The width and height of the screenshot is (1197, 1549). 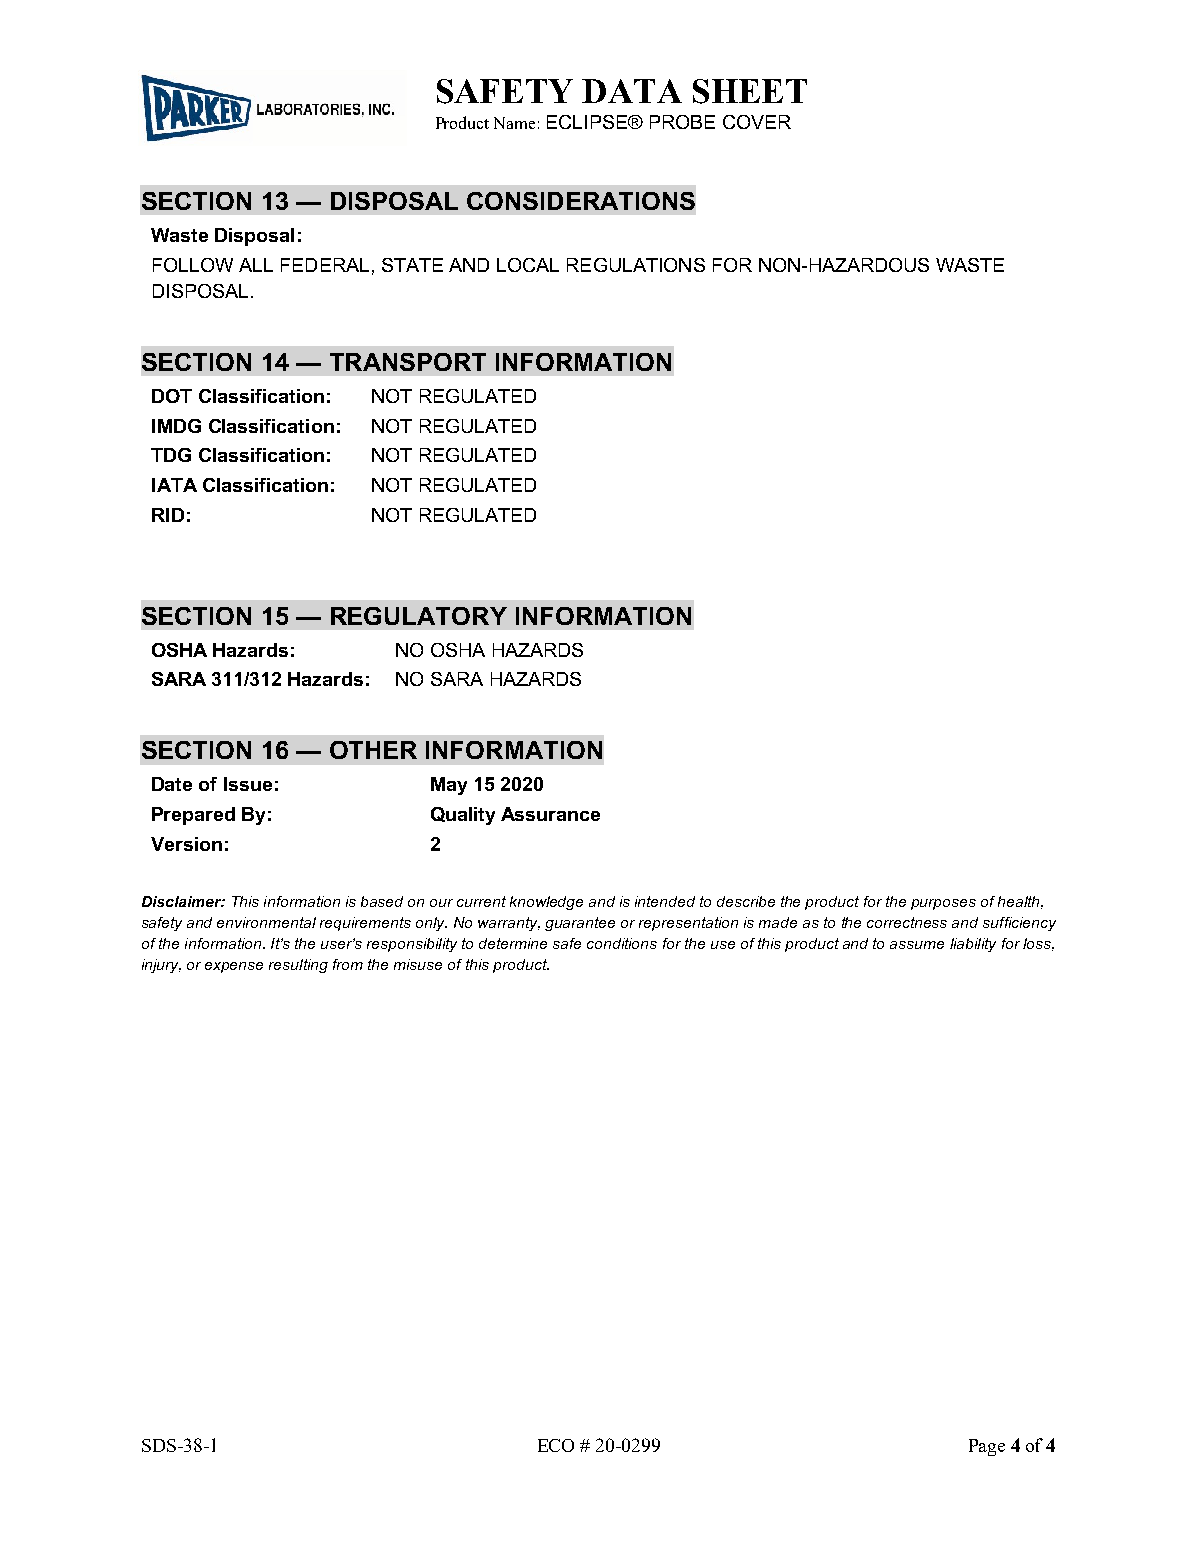 I want to click on COVER, so click(x=757, y=122).
